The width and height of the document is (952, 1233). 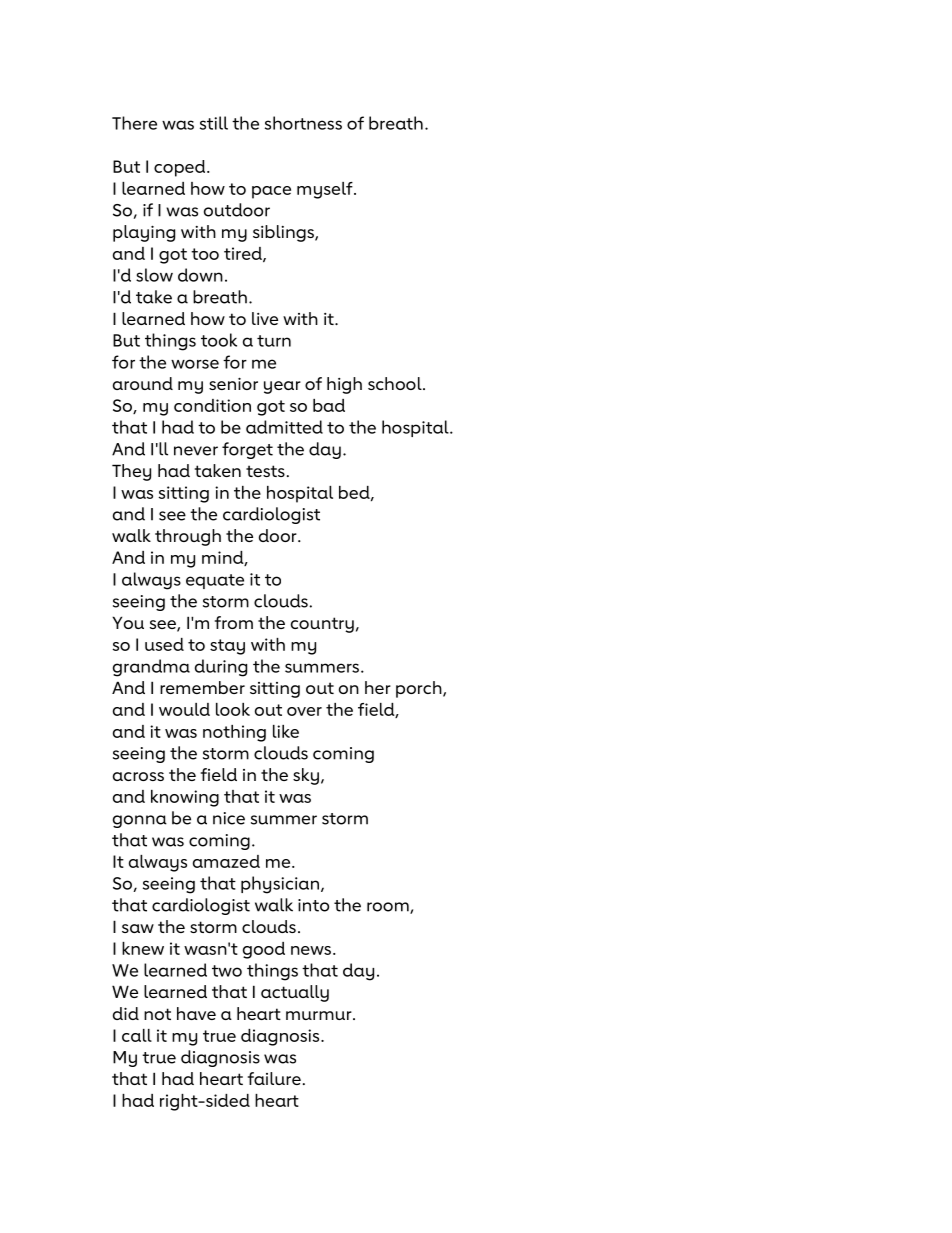 What do you see at coordinates (326, 190) in the document?
I see `myself` at bounding box center [326, 190].
